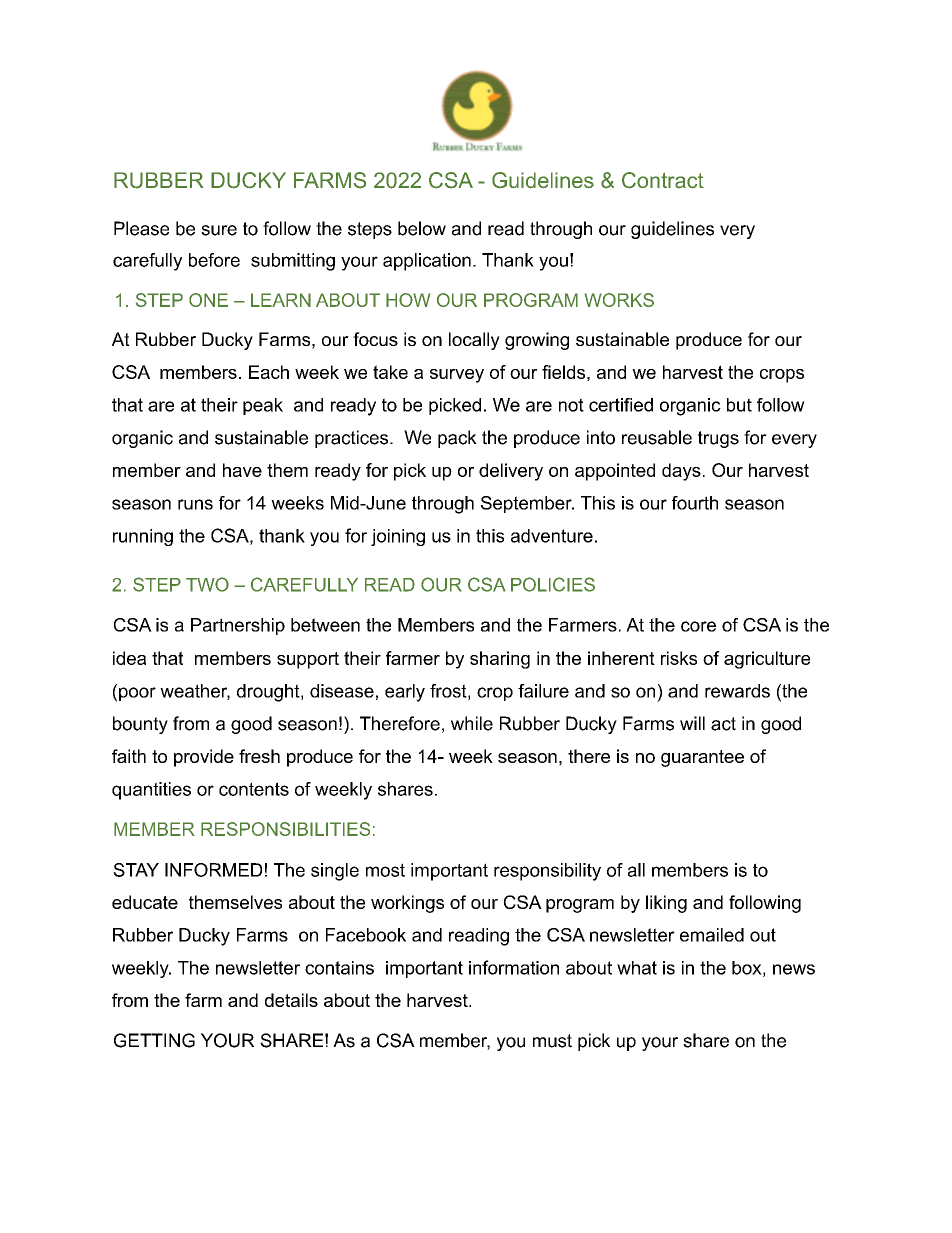 This screenshot has width=952, height=1233. Describe the element at coordinates (219, 230) in the screenshot. I see `sure` at that location.
